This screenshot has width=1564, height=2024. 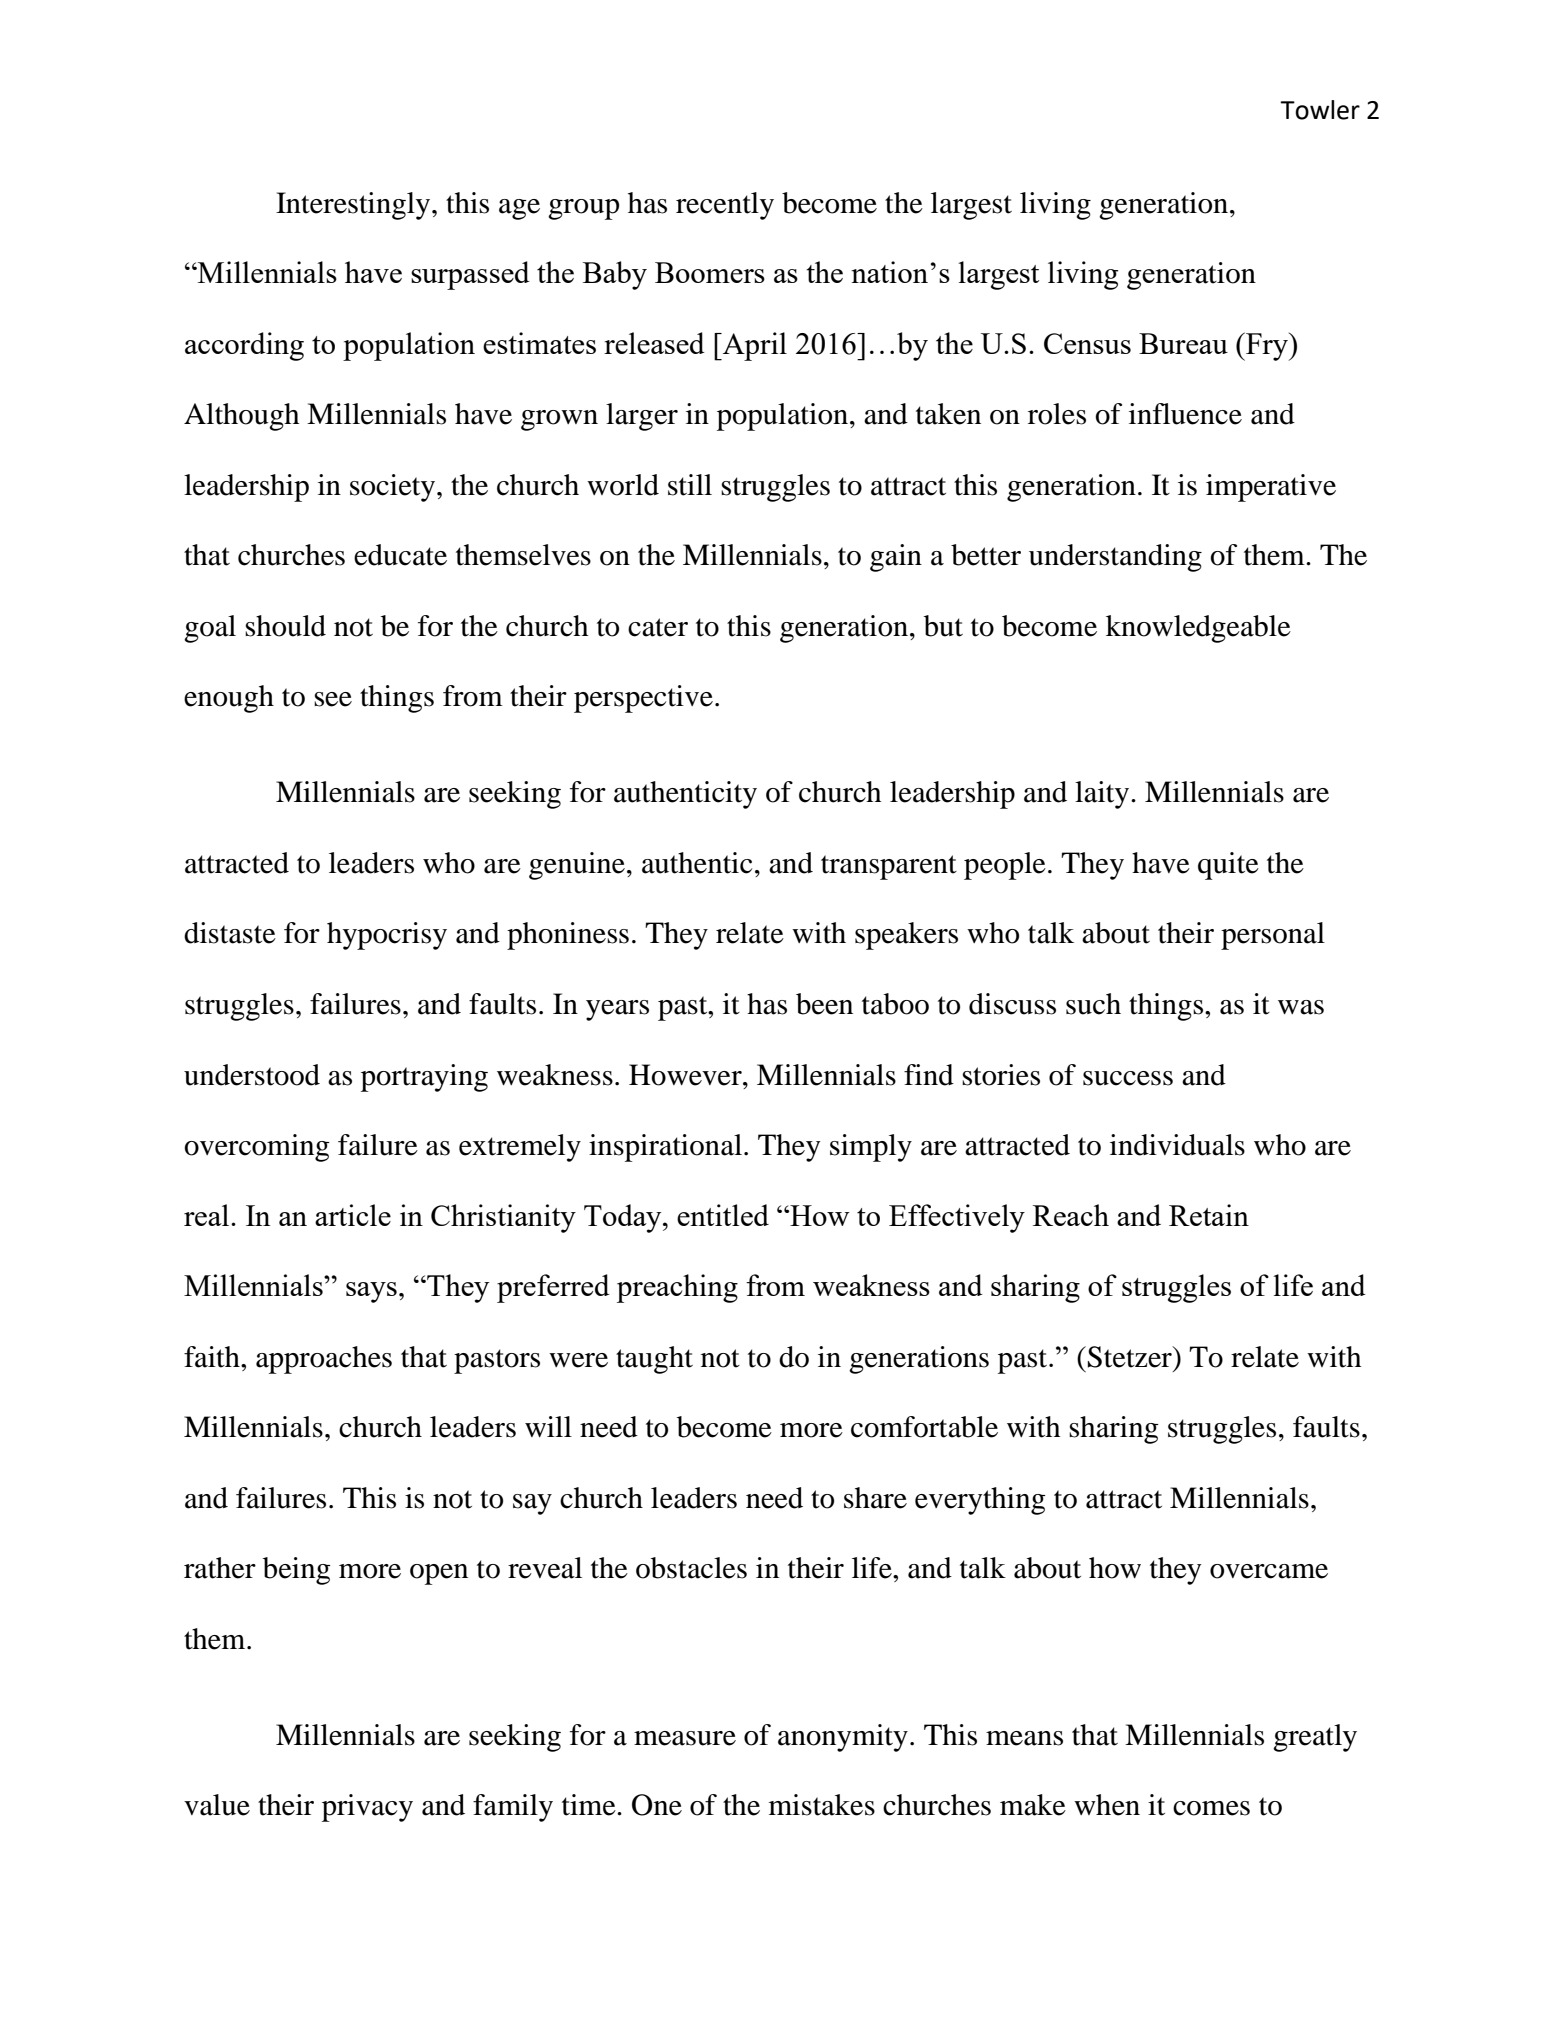 I want to click on Interestingly, so click(x=353, y=206).
